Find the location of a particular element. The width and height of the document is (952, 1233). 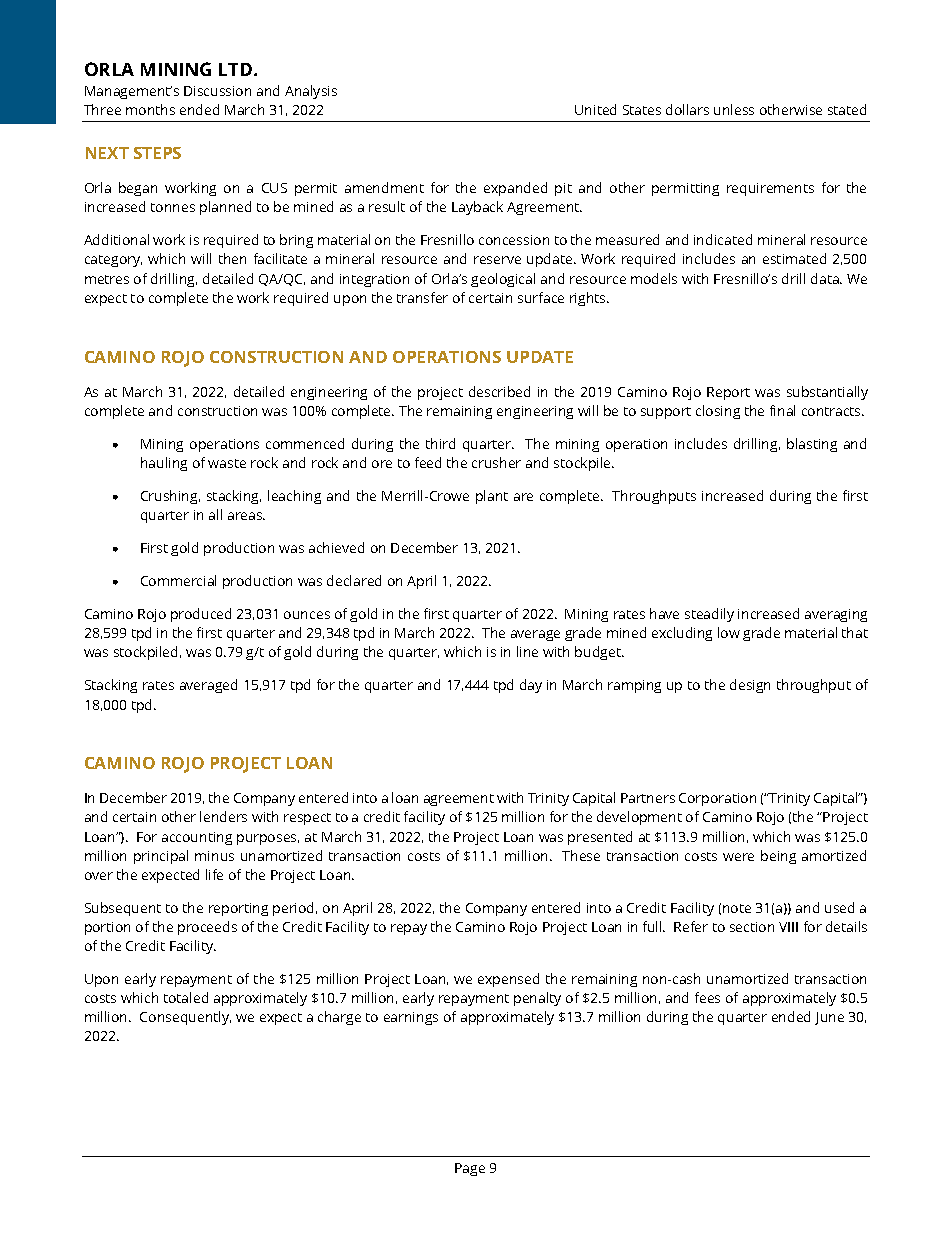

line is located at coordinates (527, 651).
